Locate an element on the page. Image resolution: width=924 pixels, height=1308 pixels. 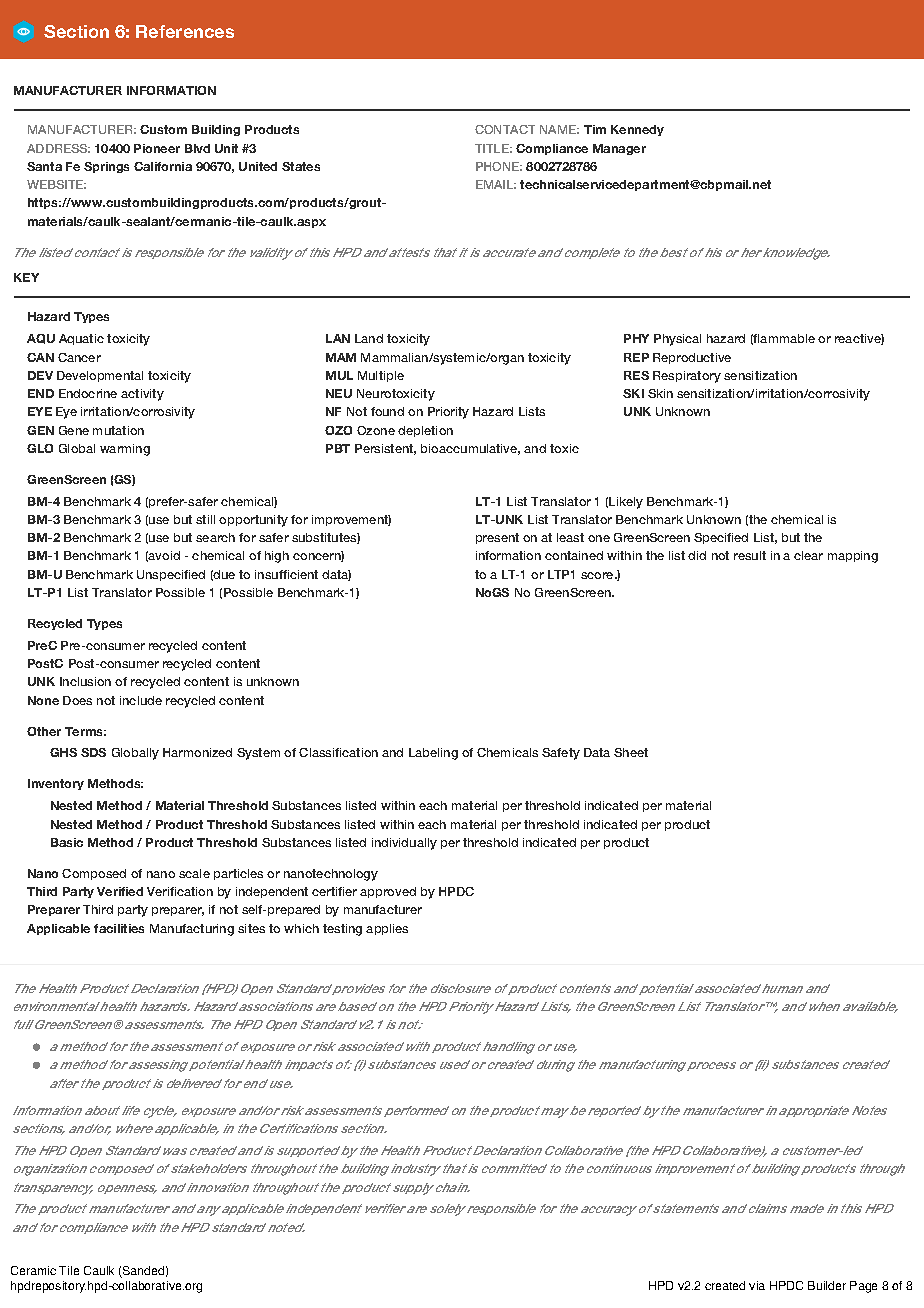
Tim is located at coordinates (595, 129).
